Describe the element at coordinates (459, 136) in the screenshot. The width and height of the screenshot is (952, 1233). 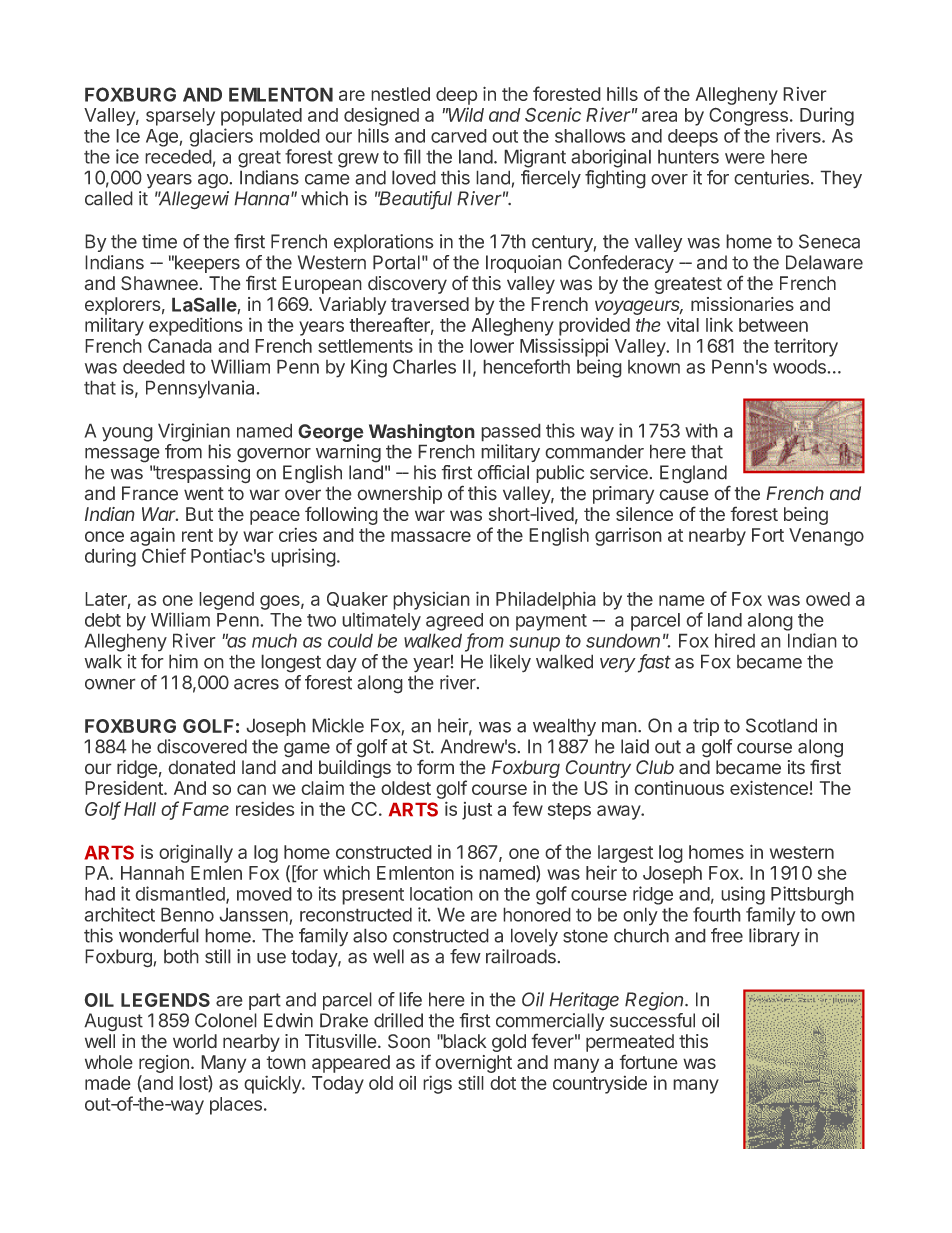
I see `carved` at that location.
